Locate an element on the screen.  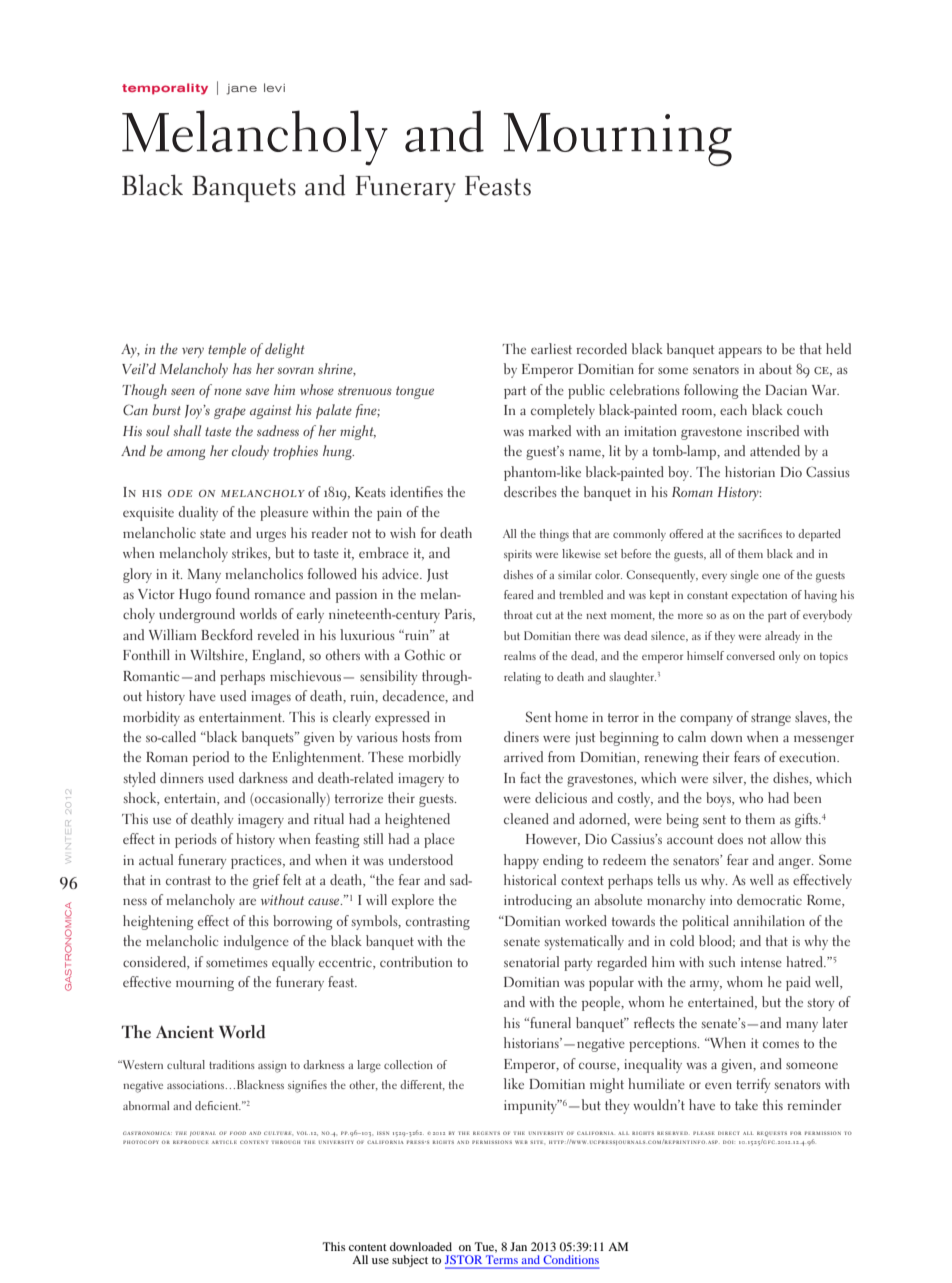
jane is located at coordinates (241, 89).
